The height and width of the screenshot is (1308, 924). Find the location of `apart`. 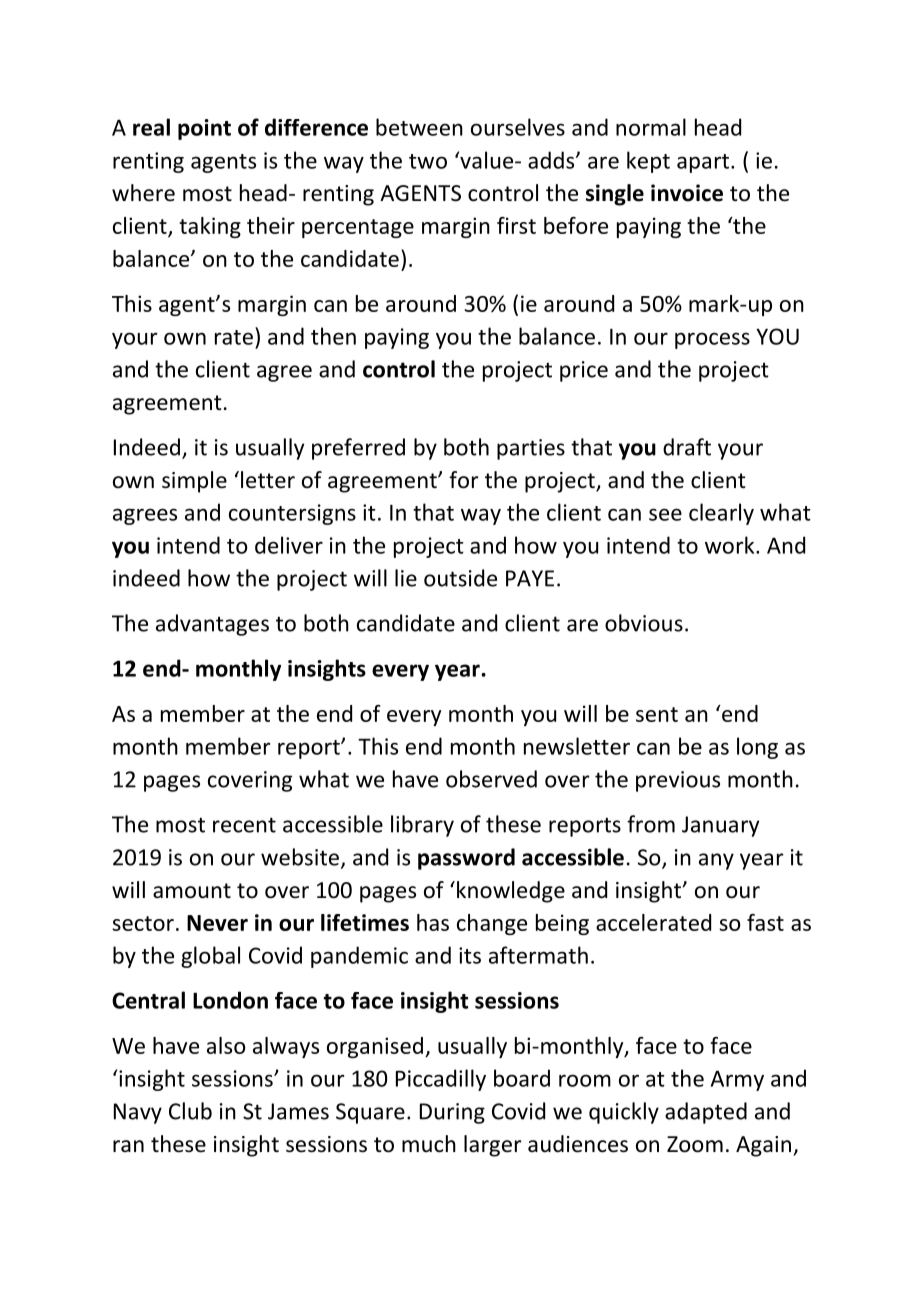

apart is located at coordinates (704, 163).
